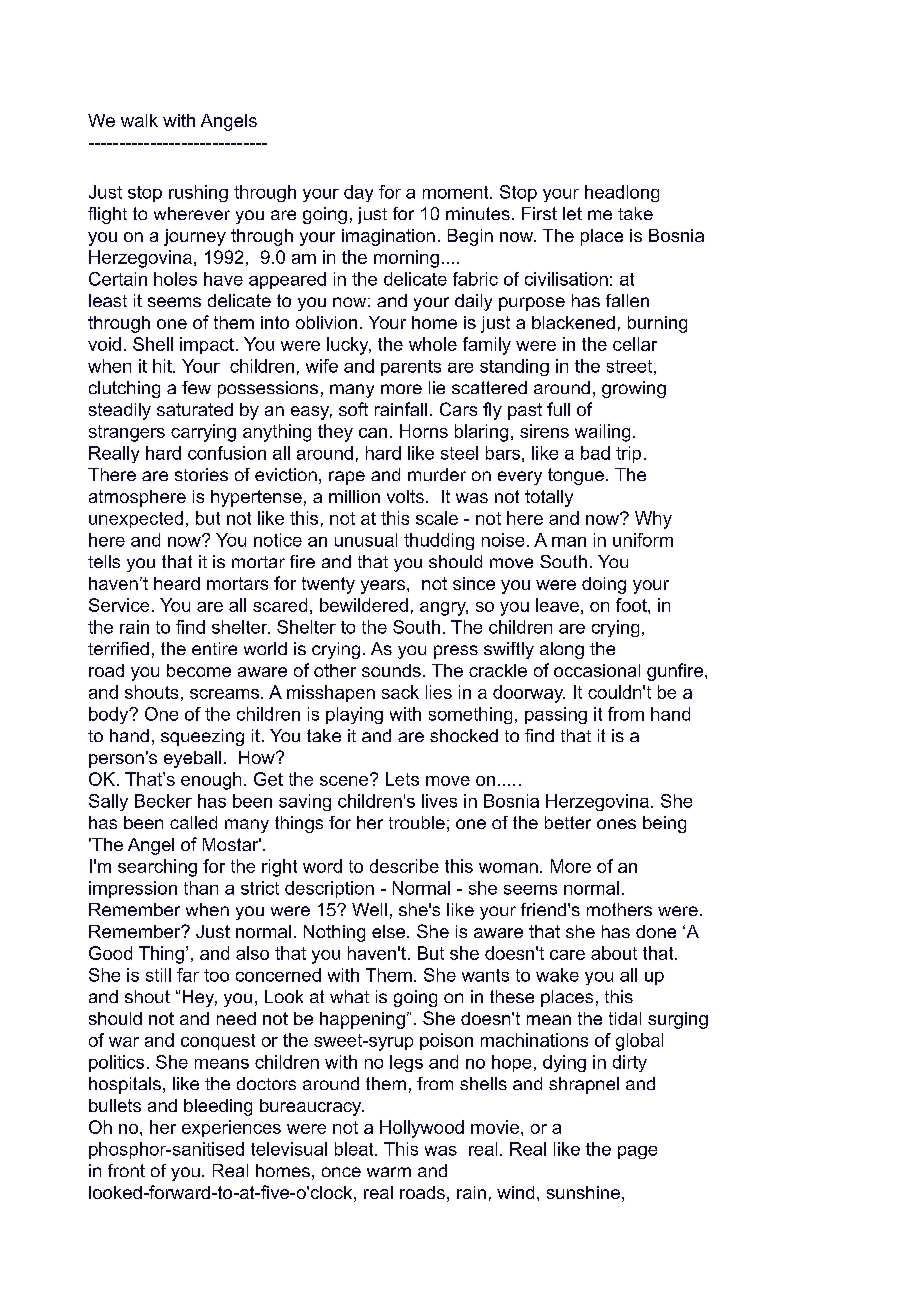 Image resolution: width=924 pixels, height=1308 pixels. What do you see at coordinates (576, 476) in the document?
I see `tongue` at bounding box center [576, 476].
